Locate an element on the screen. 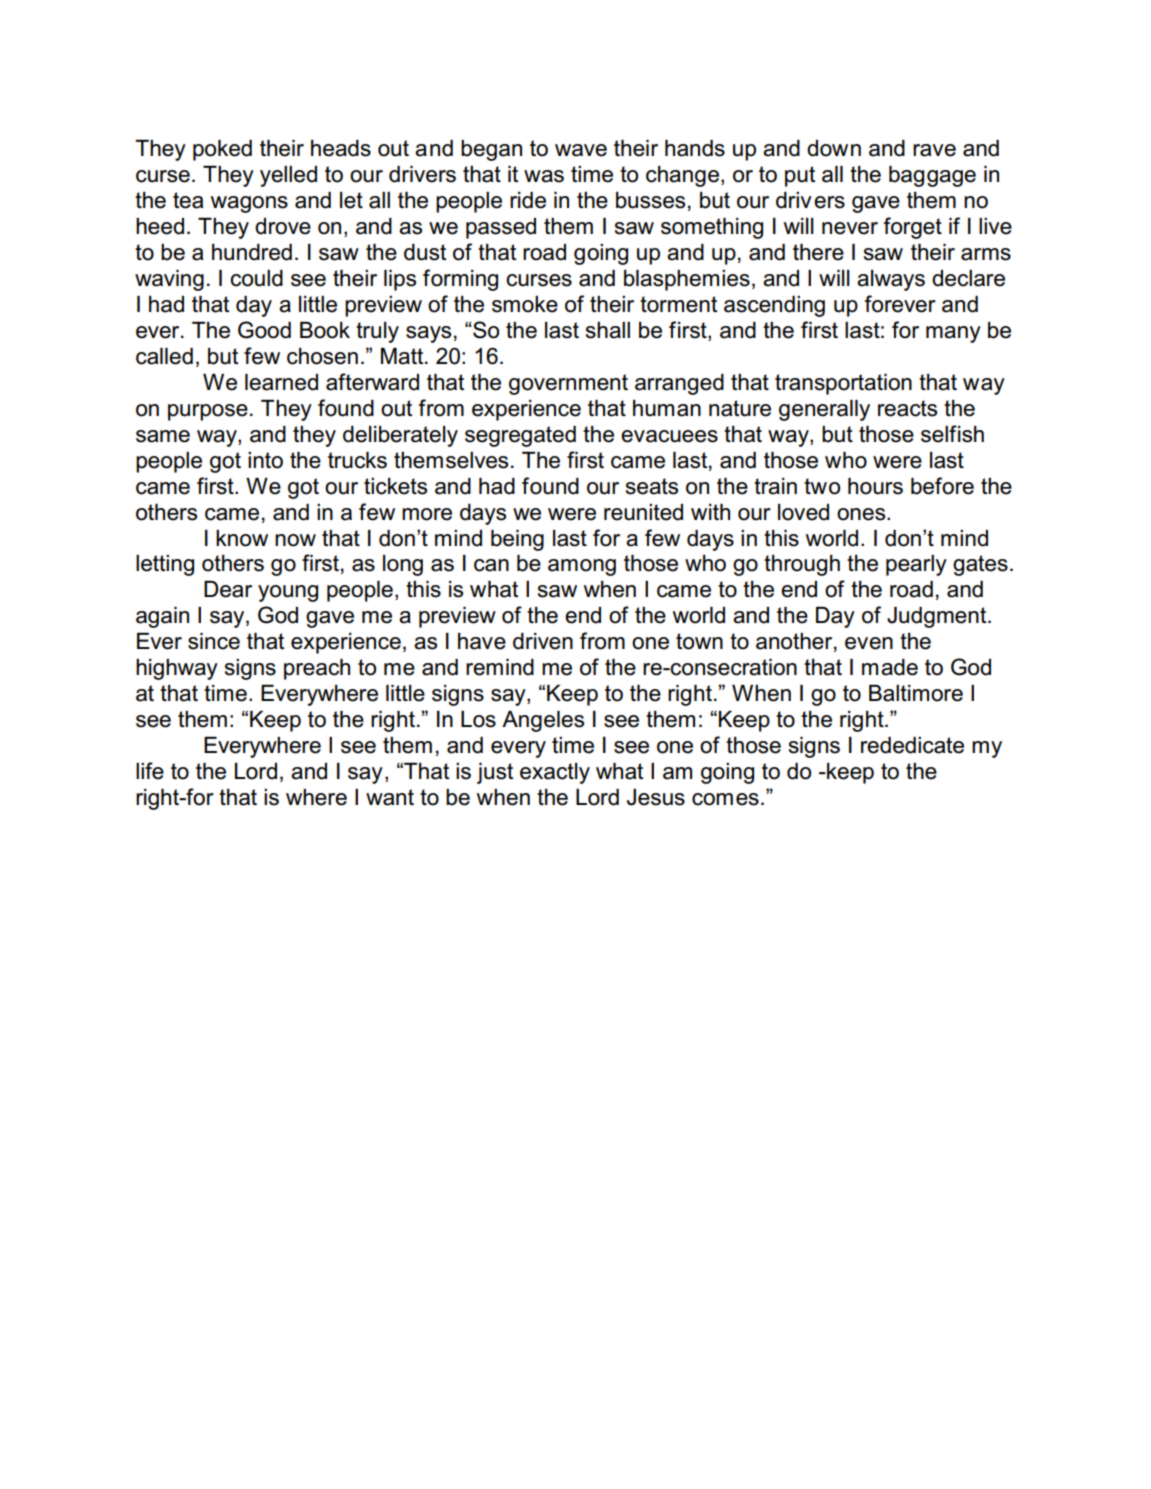 The height and width of the screenshot is (1489, 1151). was is located at coordinates (544, 176).
